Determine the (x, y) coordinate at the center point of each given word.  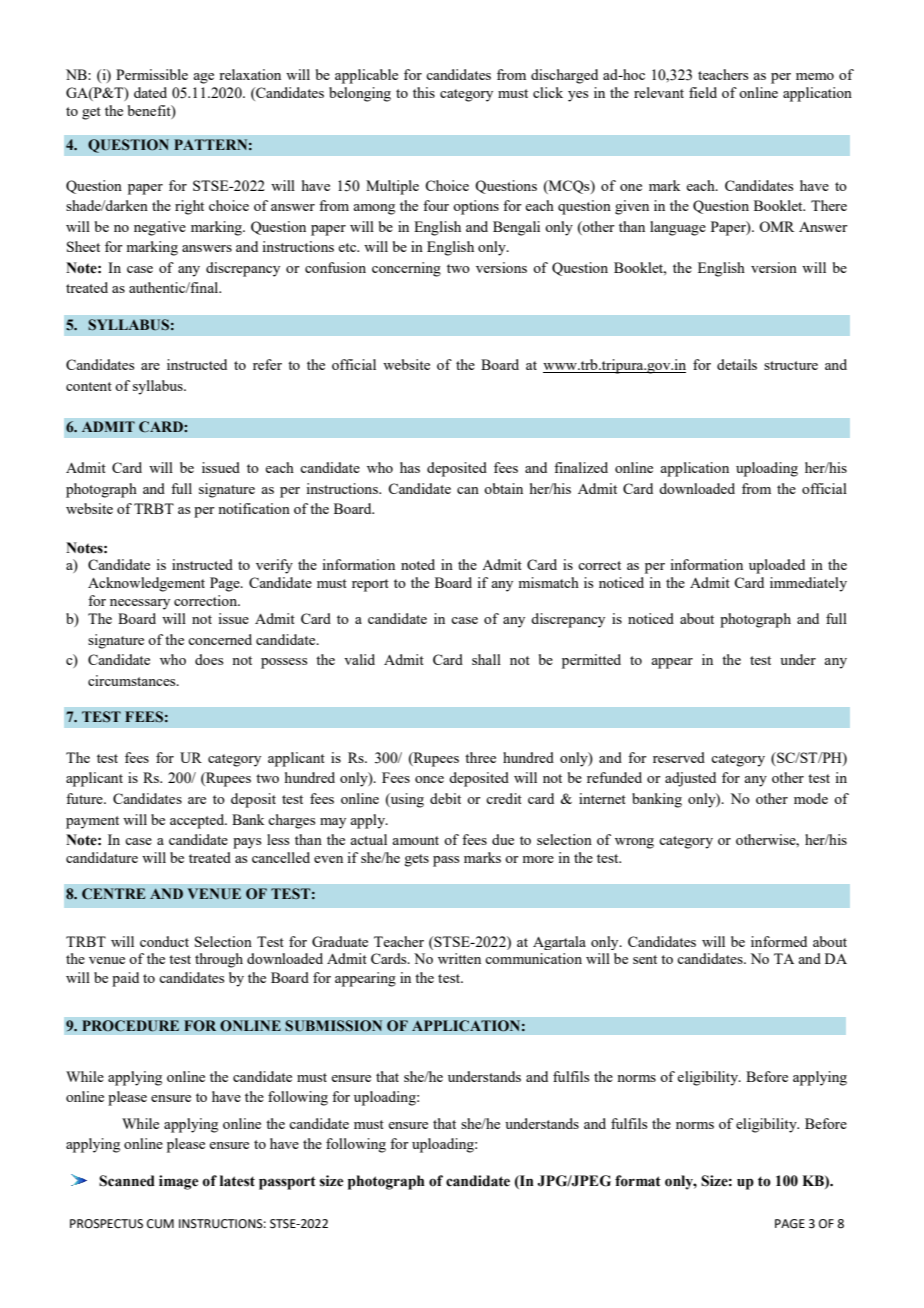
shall (486, 659)
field (703, 92)
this (424, 92)
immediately (808, 584)
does (209, 659)
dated (150, 92)
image (179, 1182)
